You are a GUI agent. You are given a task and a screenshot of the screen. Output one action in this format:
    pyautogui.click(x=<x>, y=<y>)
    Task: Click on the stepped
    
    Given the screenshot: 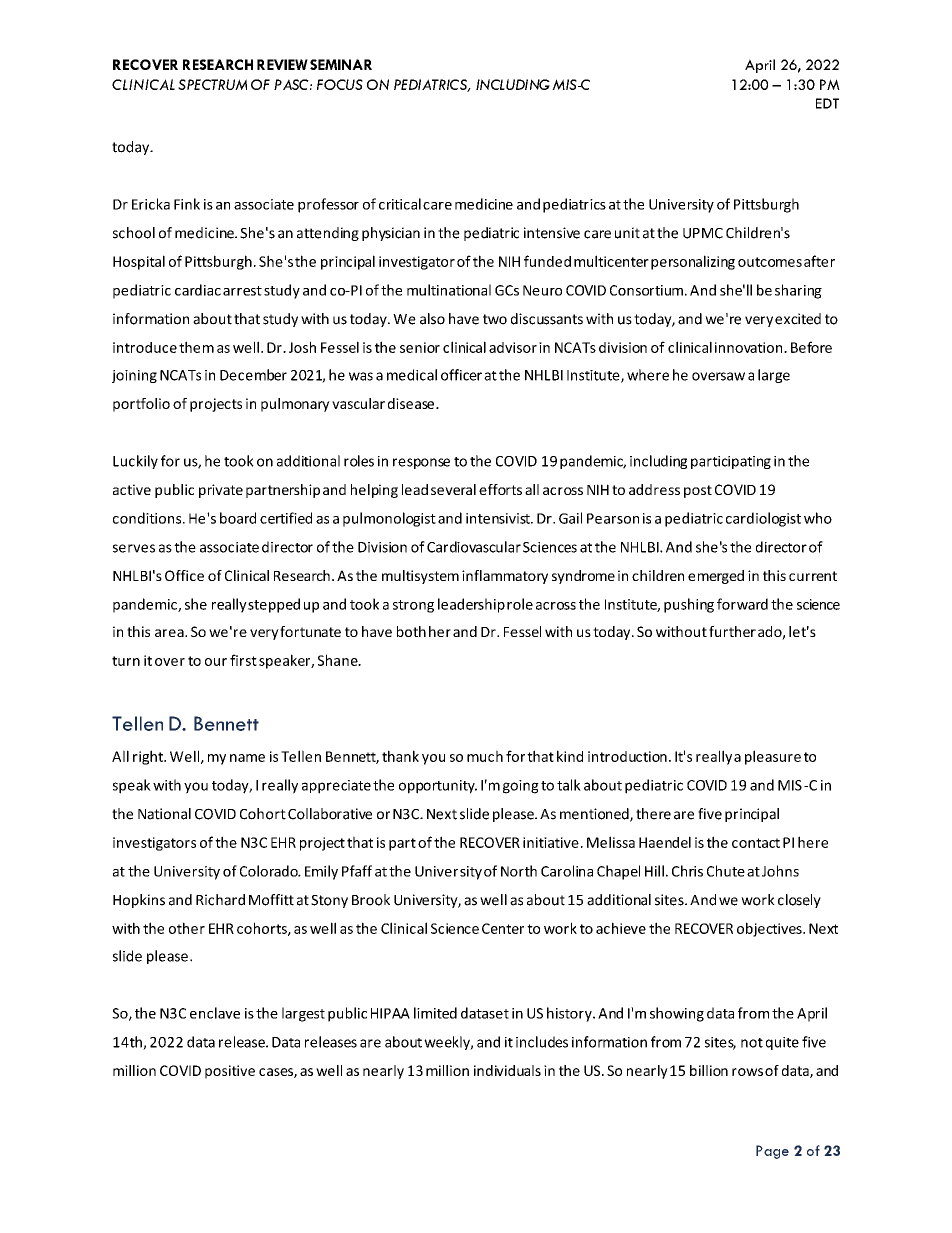 What is the action you would take?
    pyautogui.click(x=274, y=605)
